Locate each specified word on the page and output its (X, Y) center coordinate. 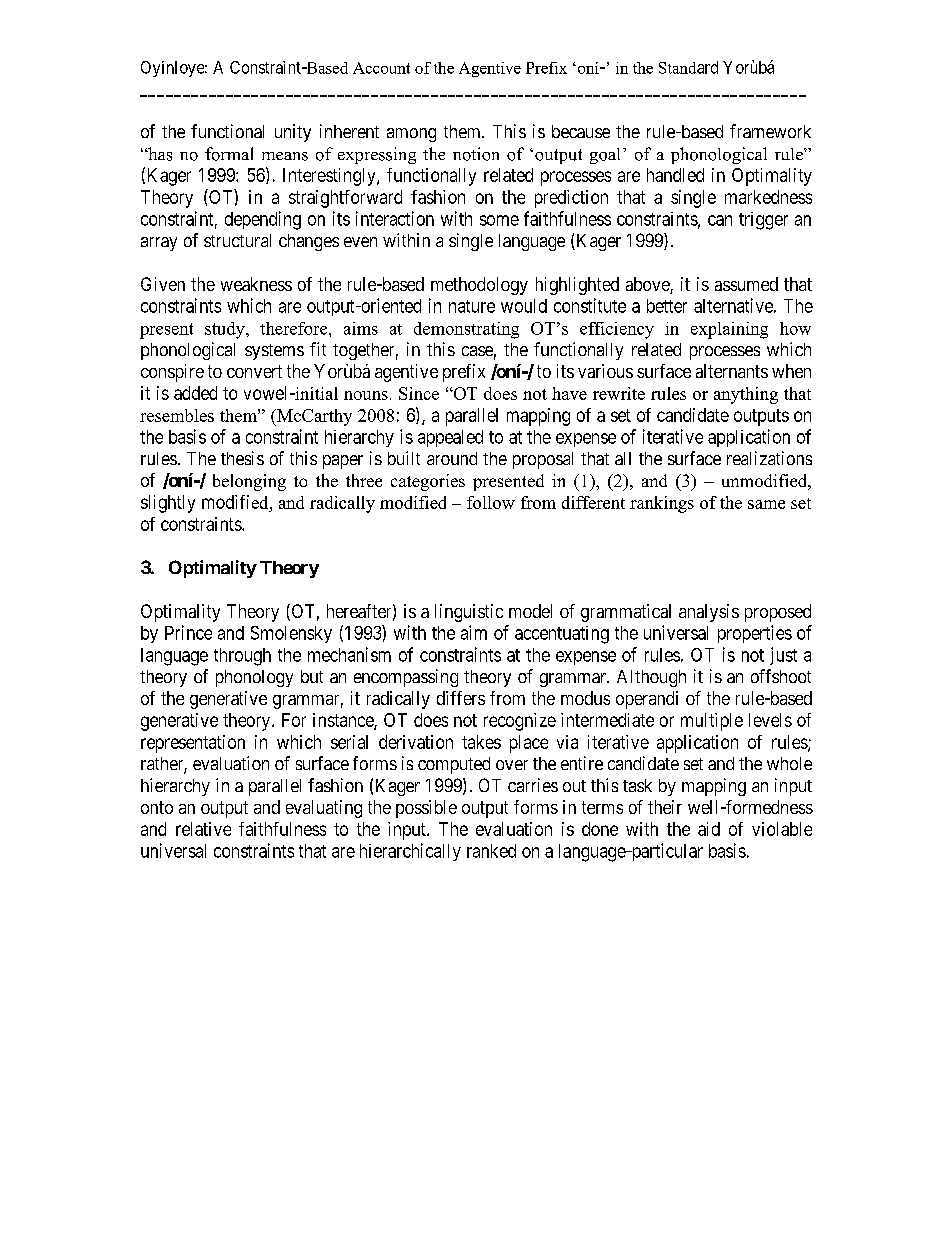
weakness (256, 284)
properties (755, 634)
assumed (746, 284)
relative (203, 829)
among (411, 135)
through (242, 657)
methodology (479, 286)
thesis (242, 458)
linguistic (469, 613)
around (452, 458)
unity (293, 133)
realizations (769, 458)
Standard (688, 67)
